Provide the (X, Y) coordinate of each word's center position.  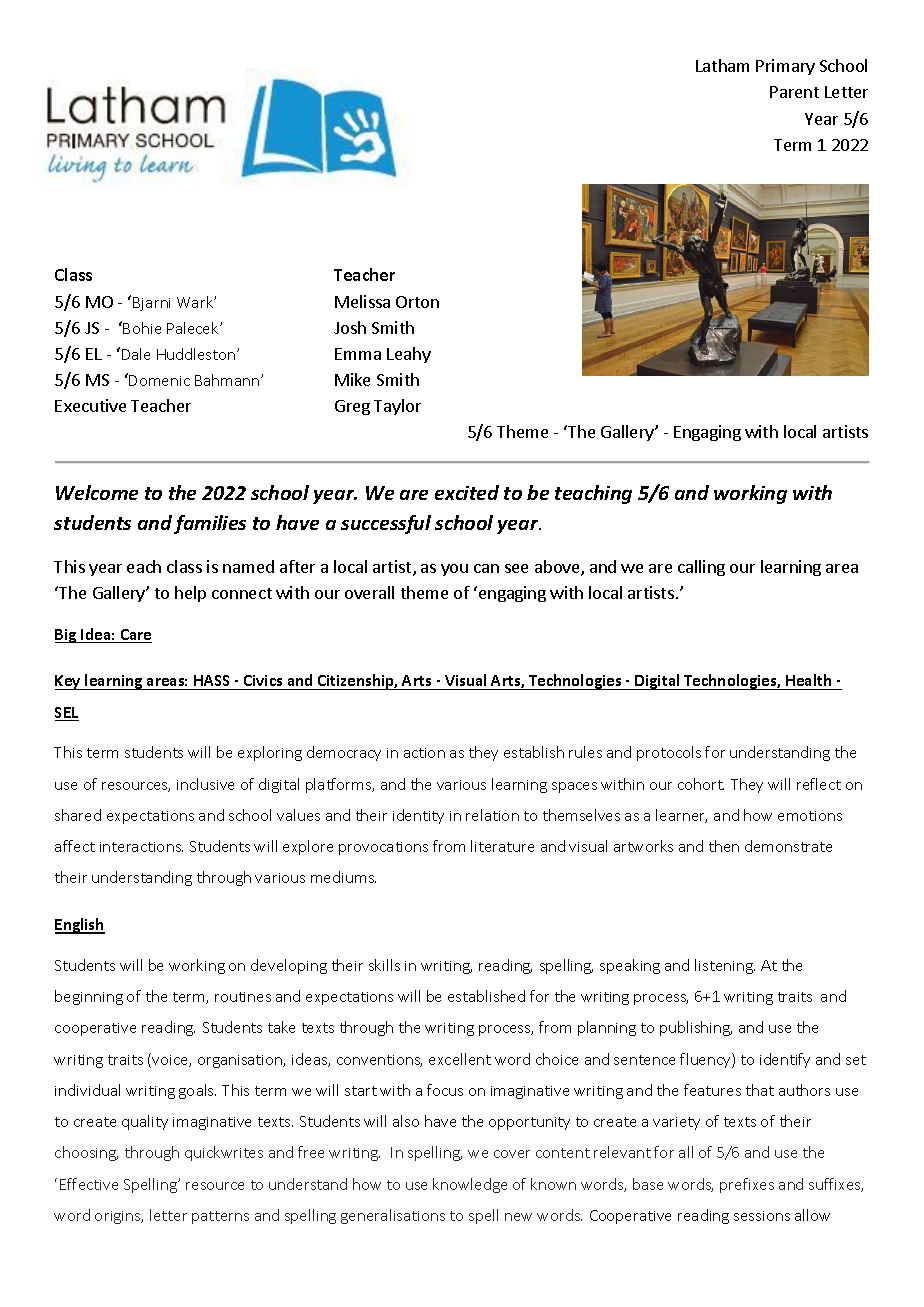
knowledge (470, 1185)
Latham (722, 65)
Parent (794, 92)
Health (808, 680)
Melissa (362, 301)
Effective (89, 1184)
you (454, 570)
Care (135, 636)
